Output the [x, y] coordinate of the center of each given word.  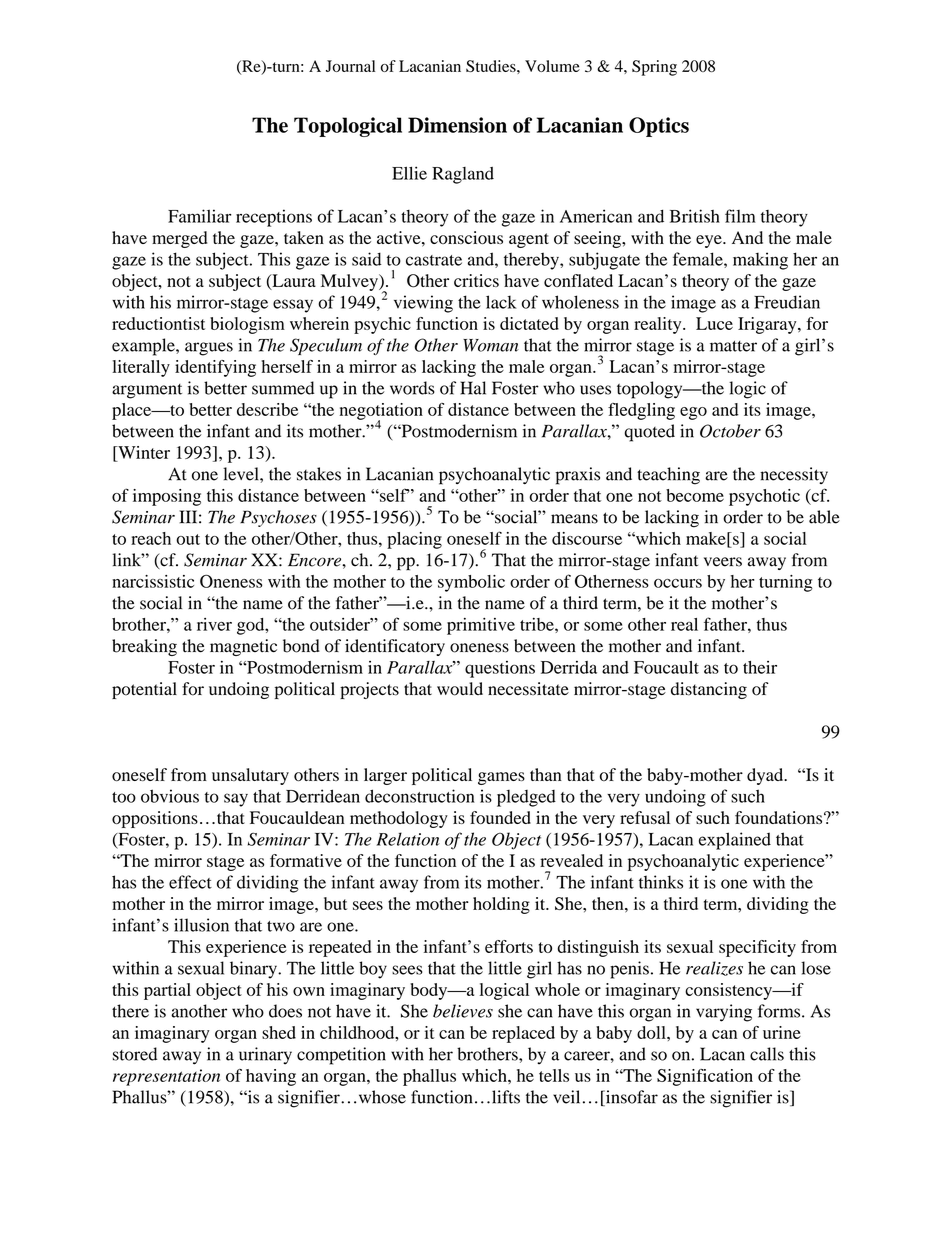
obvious [170, 796]
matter [733, 346]
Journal [350, 66]
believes [463, 1011]
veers [723, 562]
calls [767, 1054]
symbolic [471, 583]
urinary [265, 1056]
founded [500, 817]
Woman [491, 345]
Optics [659, 127]
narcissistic [153, 581]
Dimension [457, 125]
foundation [775, 817]
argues [209, 349]
